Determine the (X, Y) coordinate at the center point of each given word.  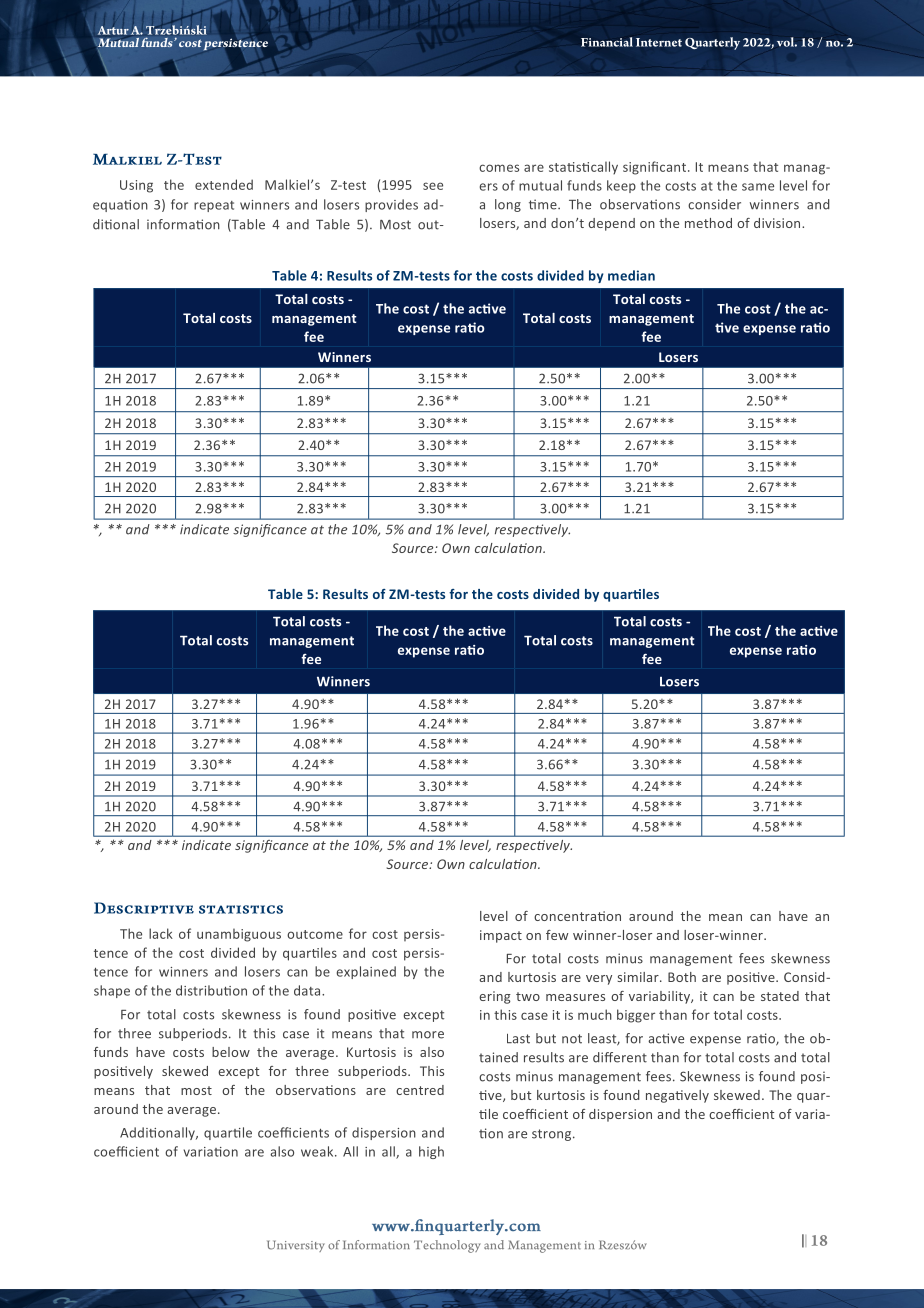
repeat (214, 206)
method (708, 223)
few (557, 935)
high (431, 1152)
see (433, 186)
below (231, 1052)
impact (501, 936)
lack (161, 933)
